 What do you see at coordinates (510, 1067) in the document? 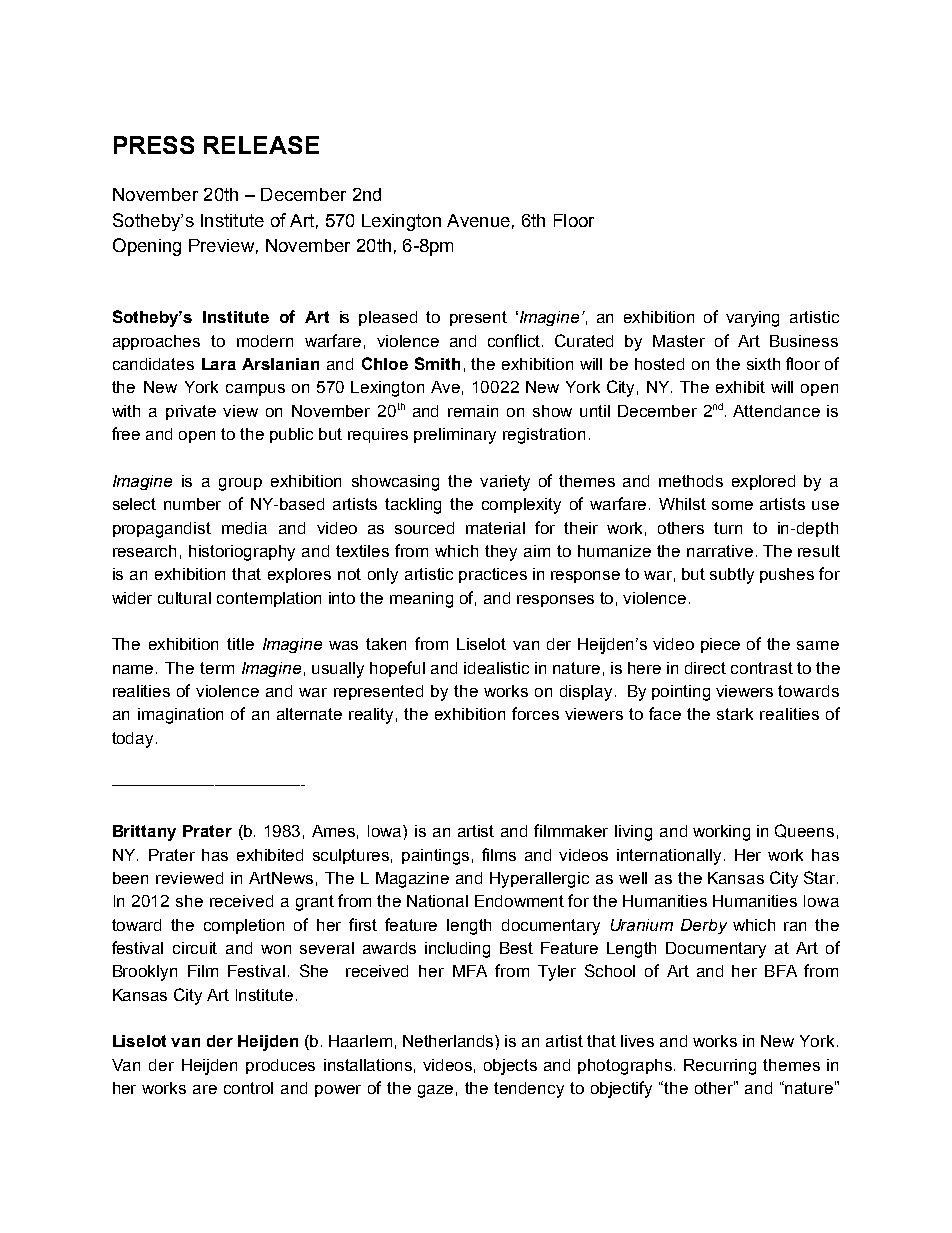
I see `objects` at bounding box center [510, 1067].
